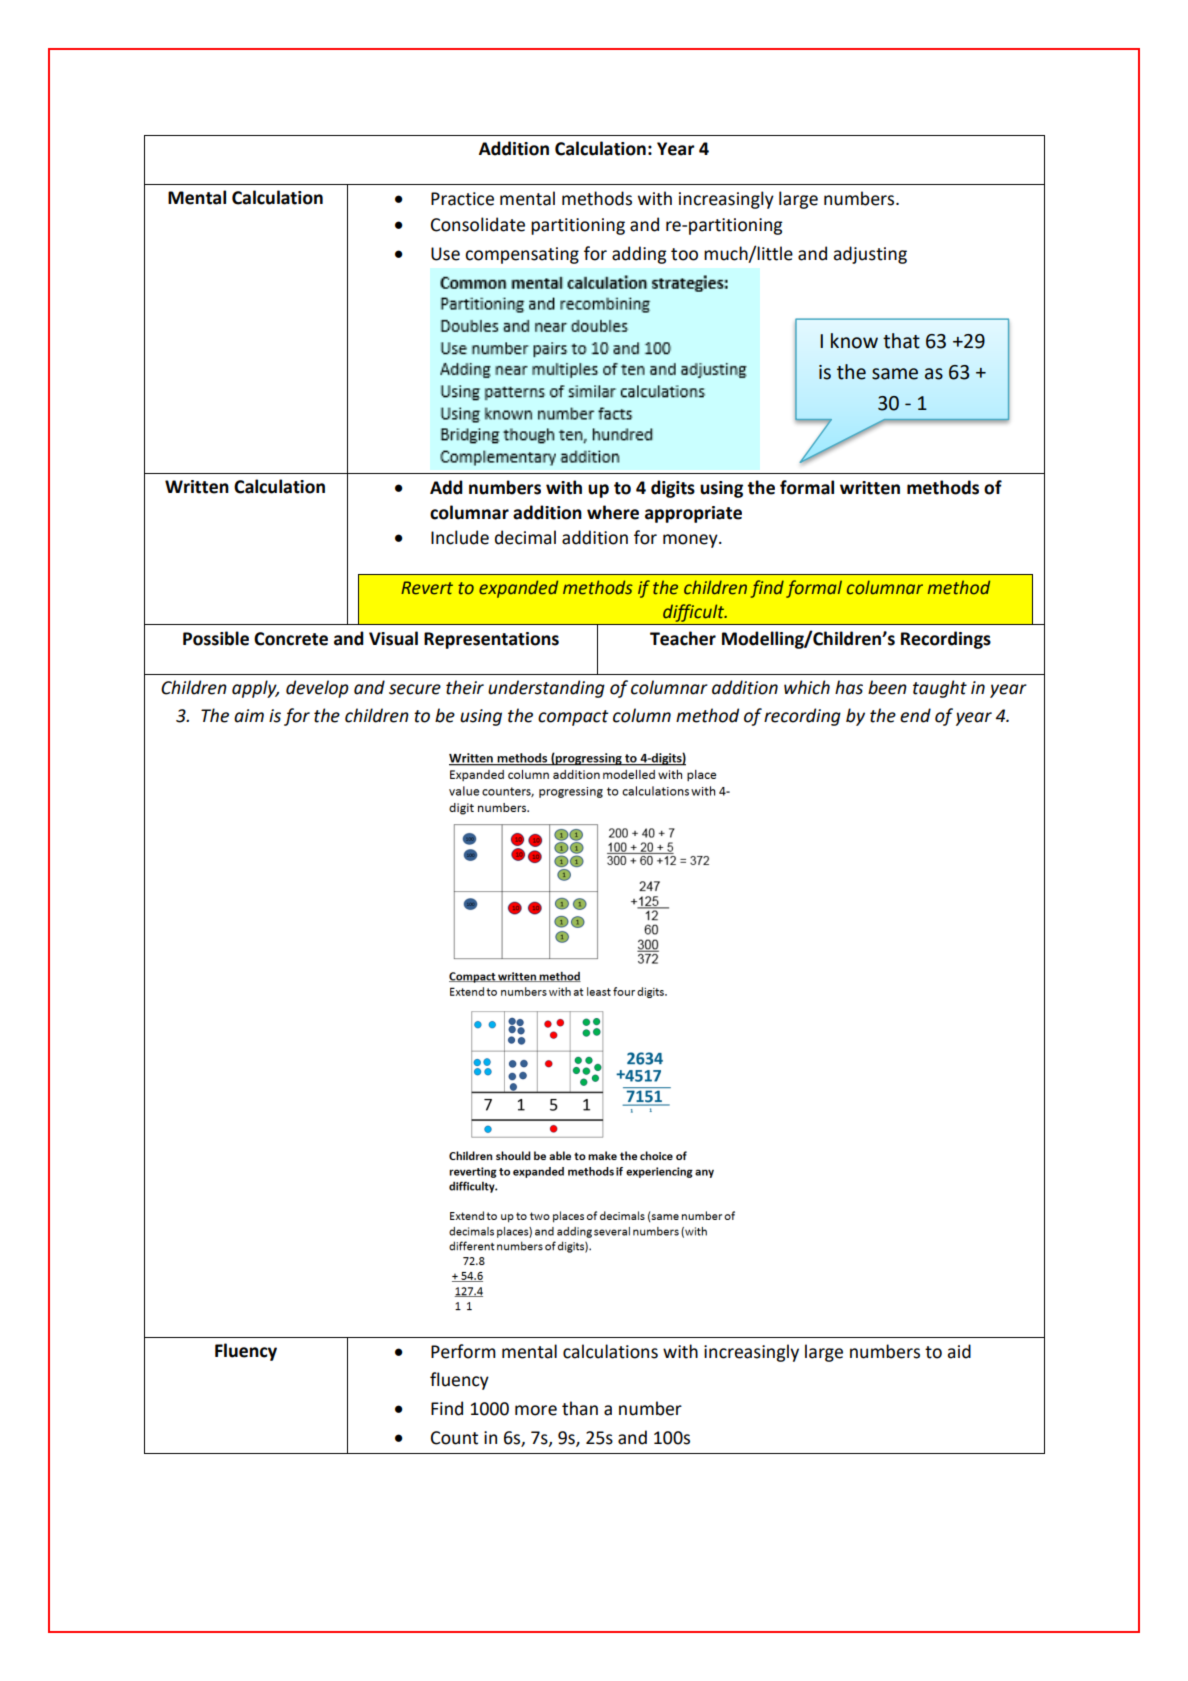 The width and height of the image is (1188, 1681). I want to click on Use, so click(445, 254).
